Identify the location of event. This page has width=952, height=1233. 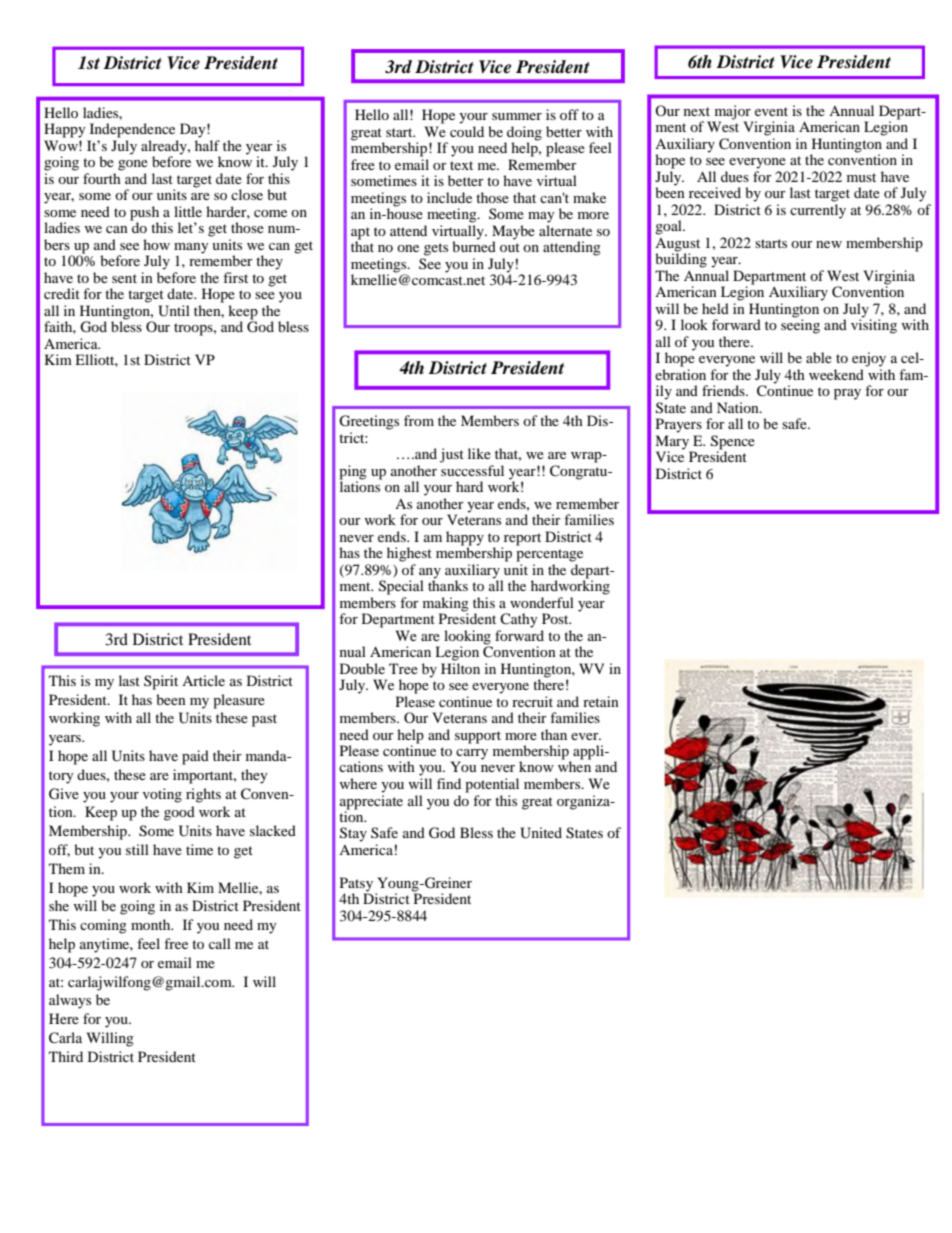
(771, 111).
